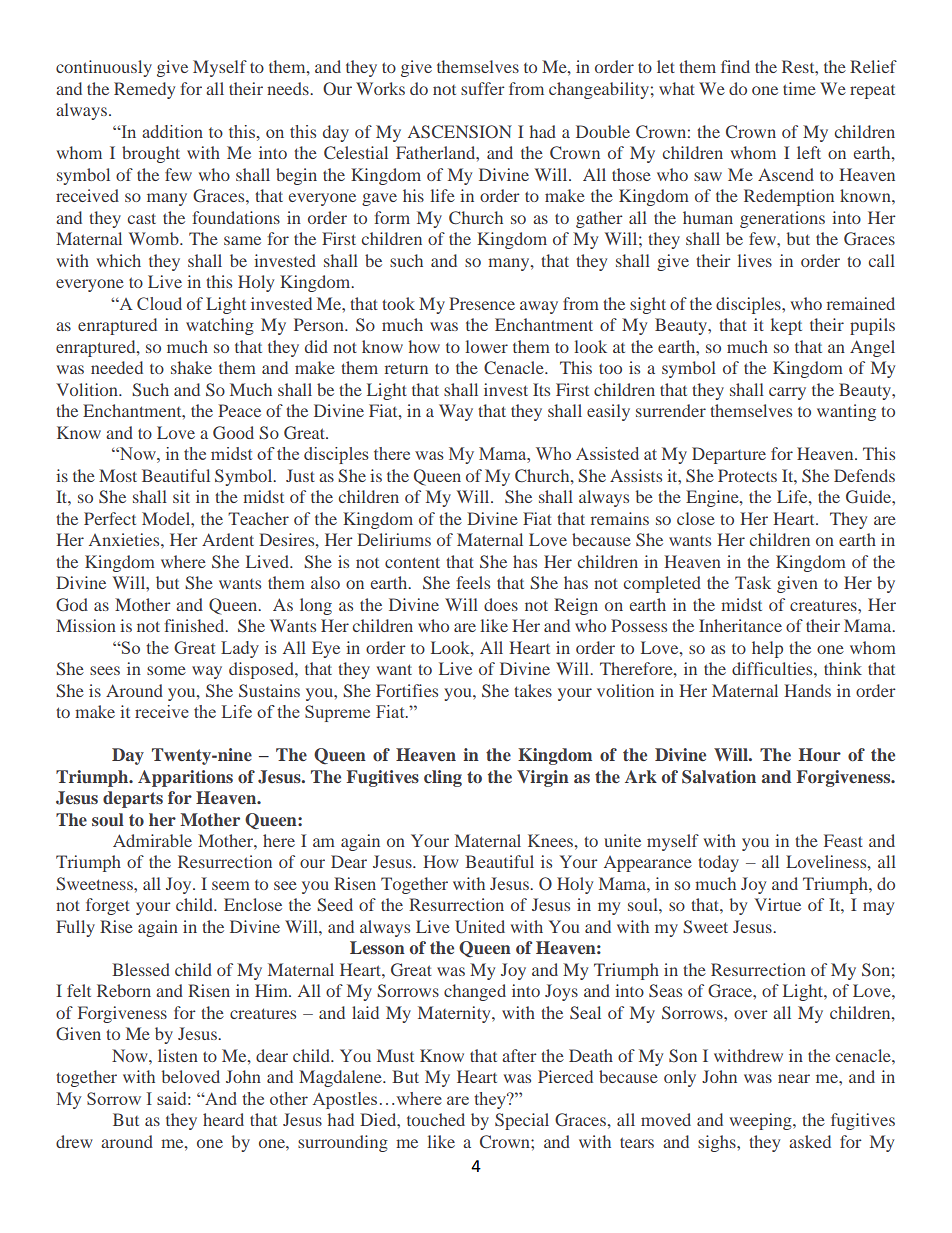  Describe the element at coordinates (195, 625) in the screenshot. I see `finished` at that location.
